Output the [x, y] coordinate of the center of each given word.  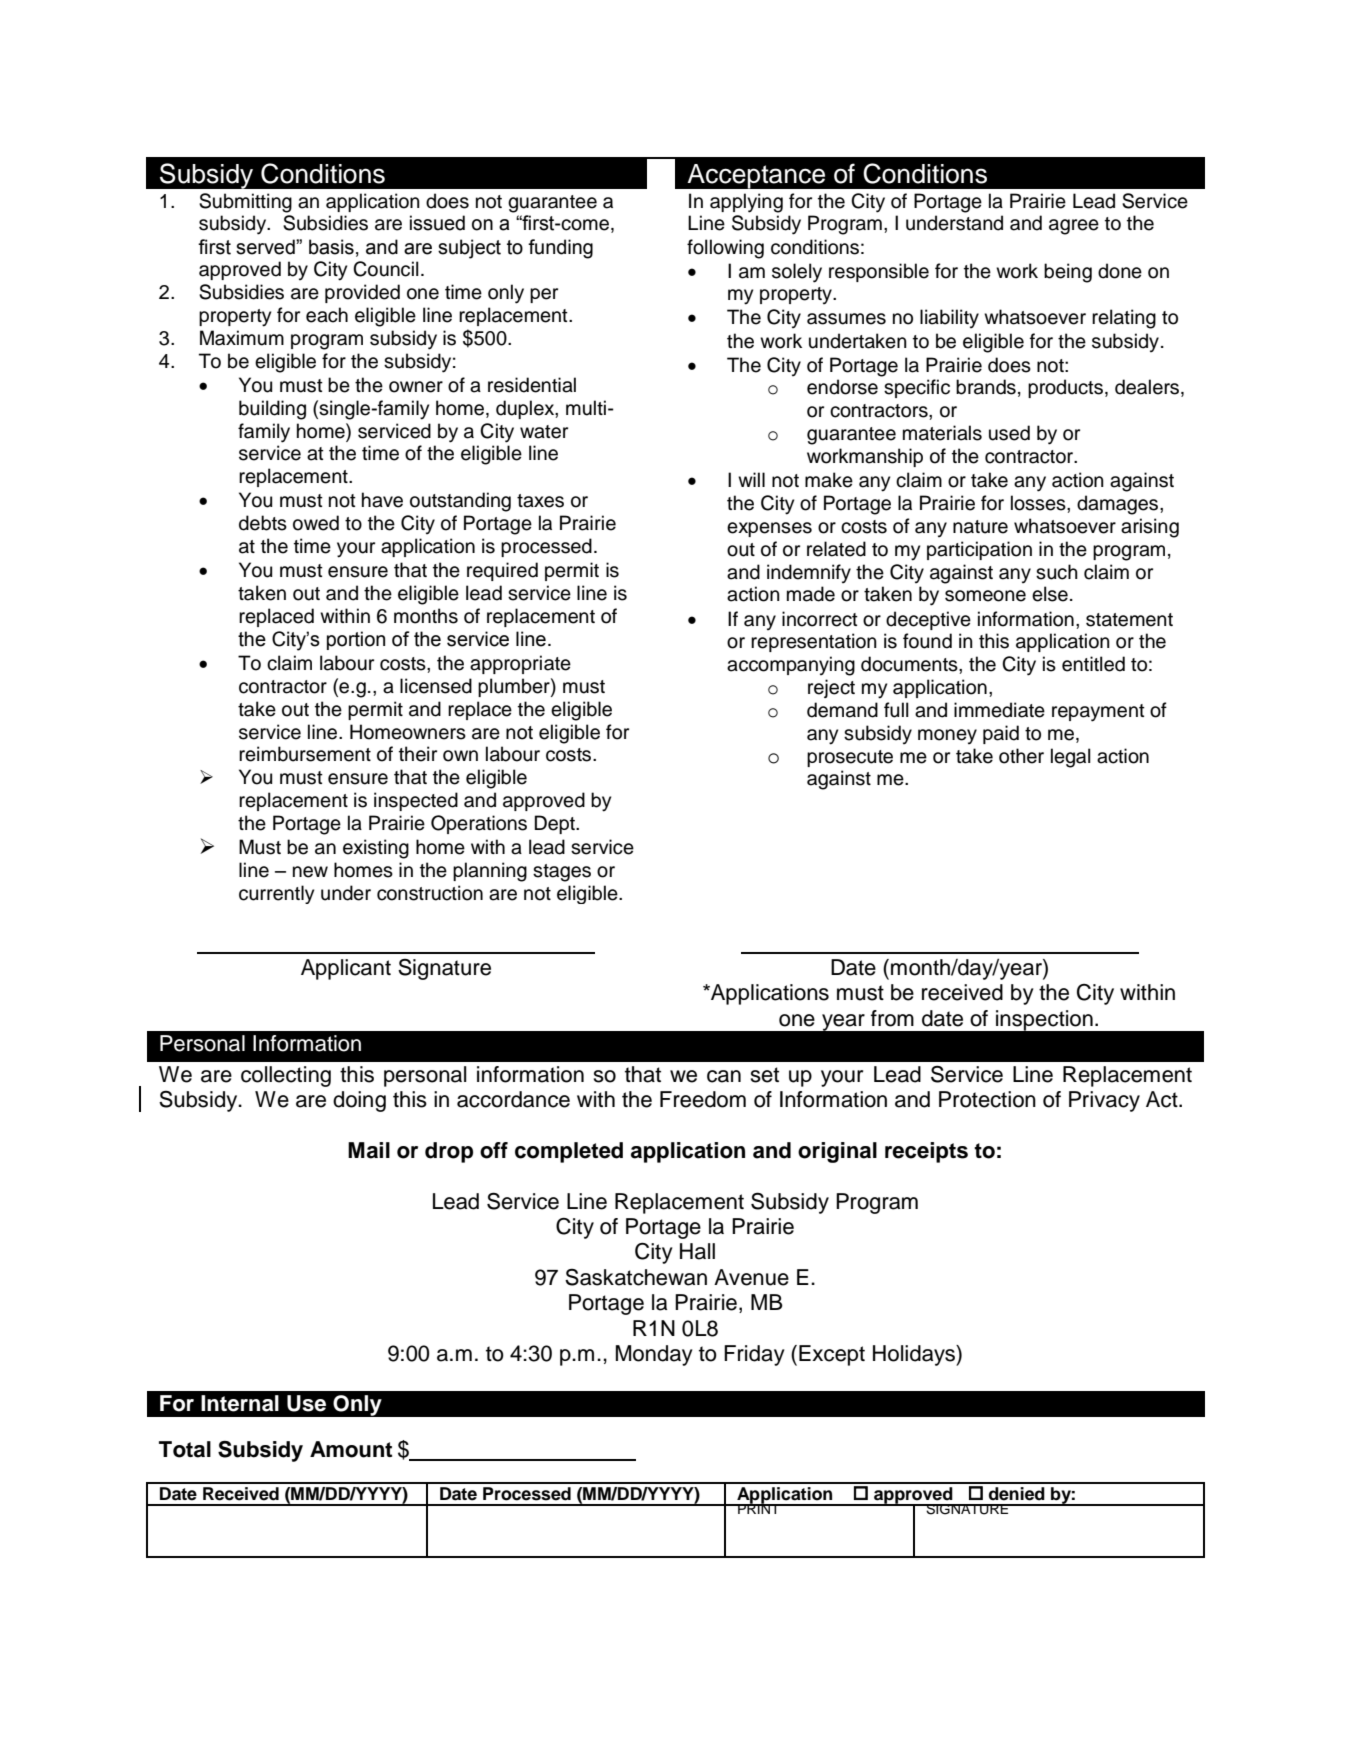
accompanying [791, 666]
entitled [1093, 664]
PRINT [759, 1508]
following [725, 249]
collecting [286, 1076]
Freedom [703, 1099]
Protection [987, 1099]
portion [356, 640]
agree [1074, 227]
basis [331, 247]
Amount [351, 1449]
